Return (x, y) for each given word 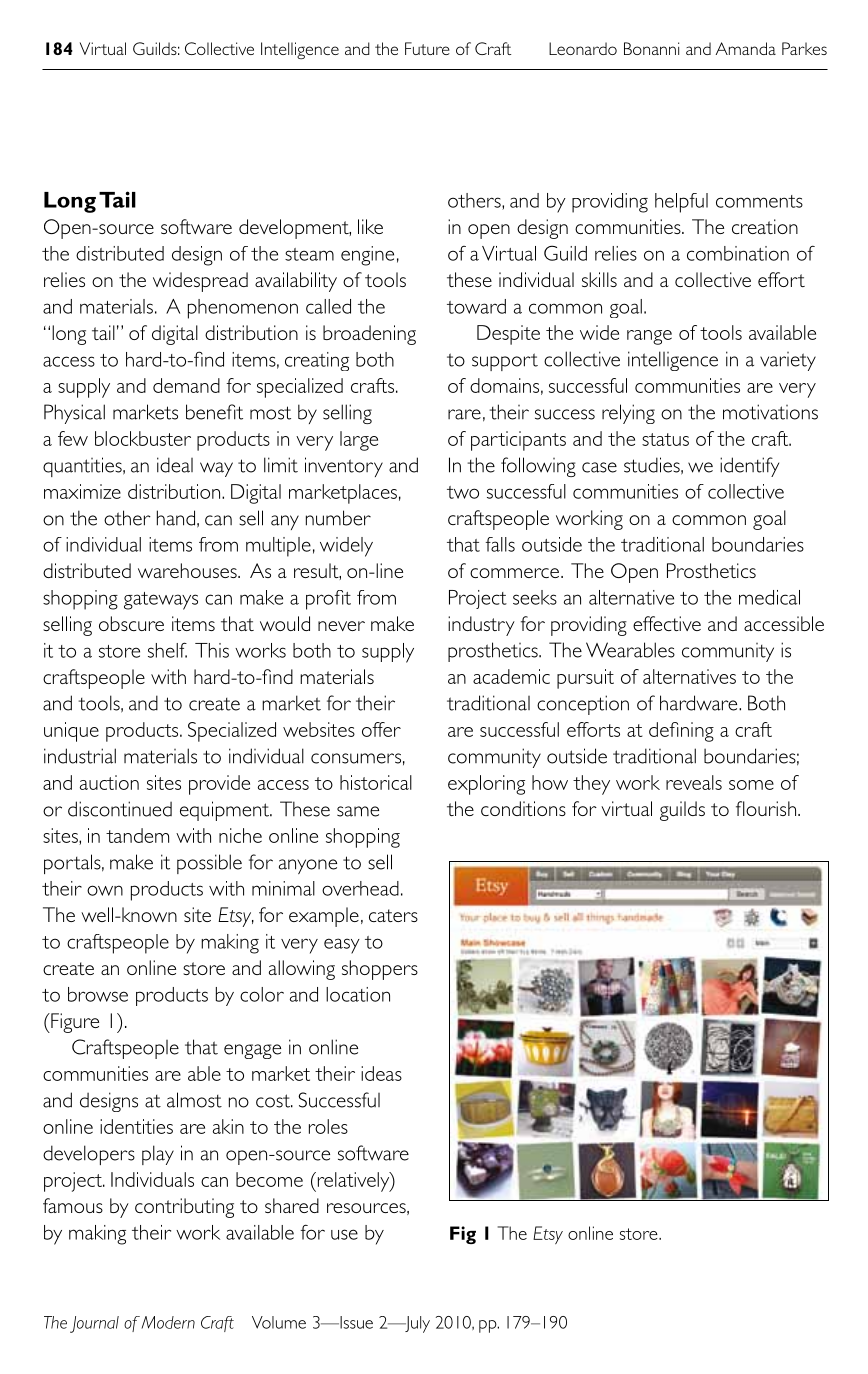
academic (511, 676)
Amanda (745, 48)
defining (681, 732)
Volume (279, 1322)
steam (309, 254)
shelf (167, 650)
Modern (168, 1322)
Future (427, 48)
